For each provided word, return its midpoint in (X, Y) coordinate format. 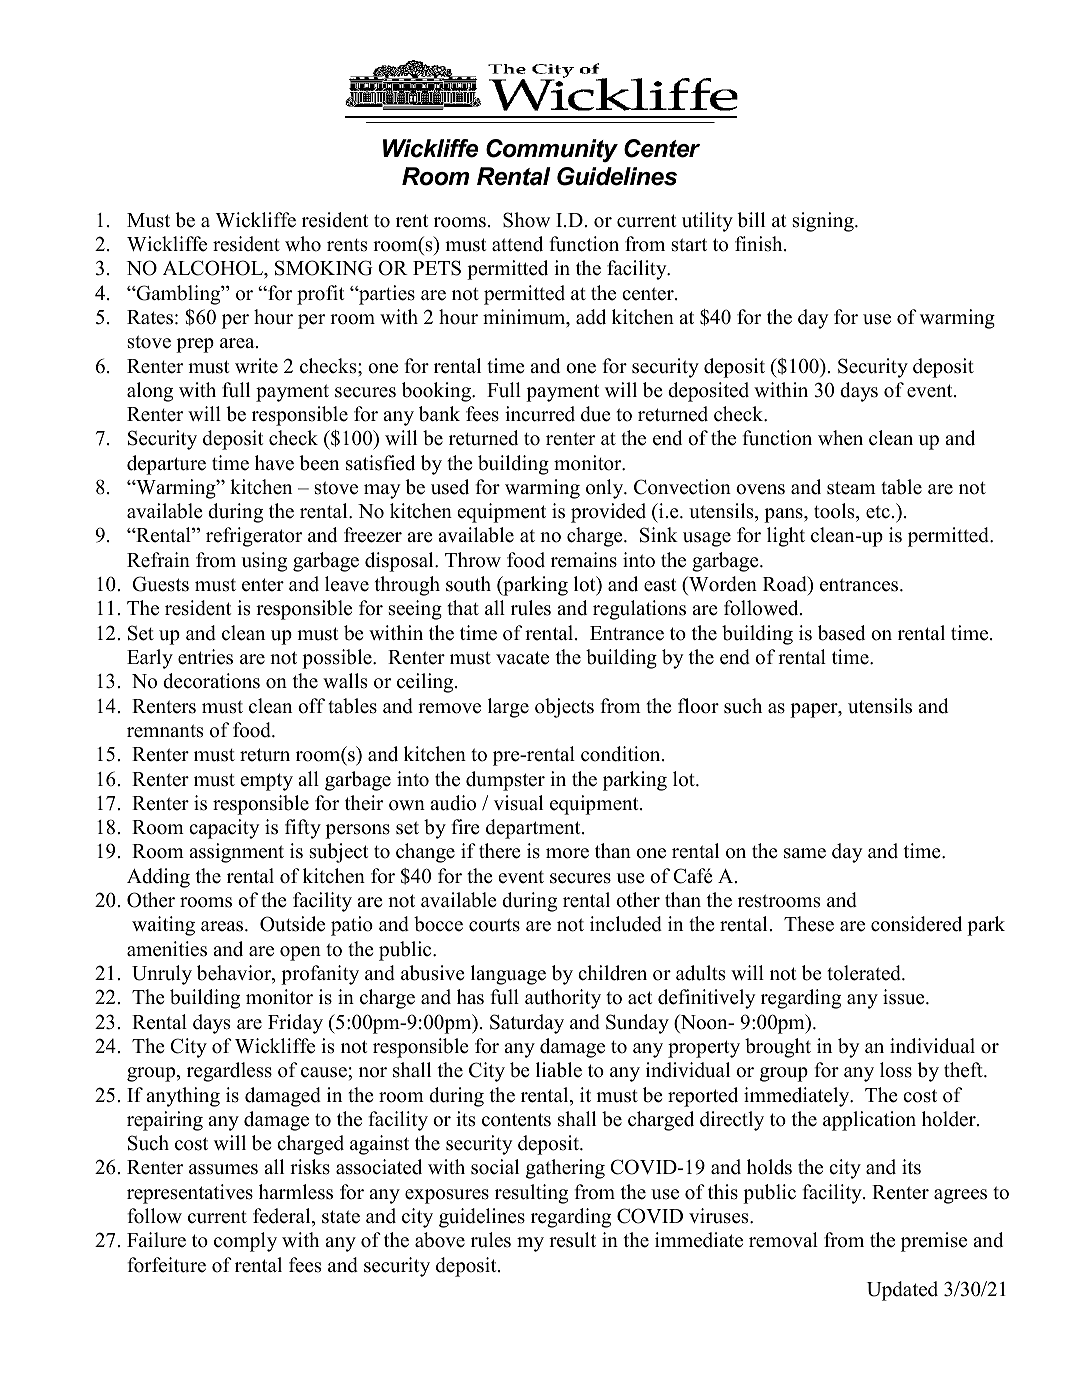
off (311, 706)
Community (552, 150)
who (303, 244)
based (841, 633)
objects (564, 708)
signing (824, 222)
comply (245, 1242)
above (440, 1240)
